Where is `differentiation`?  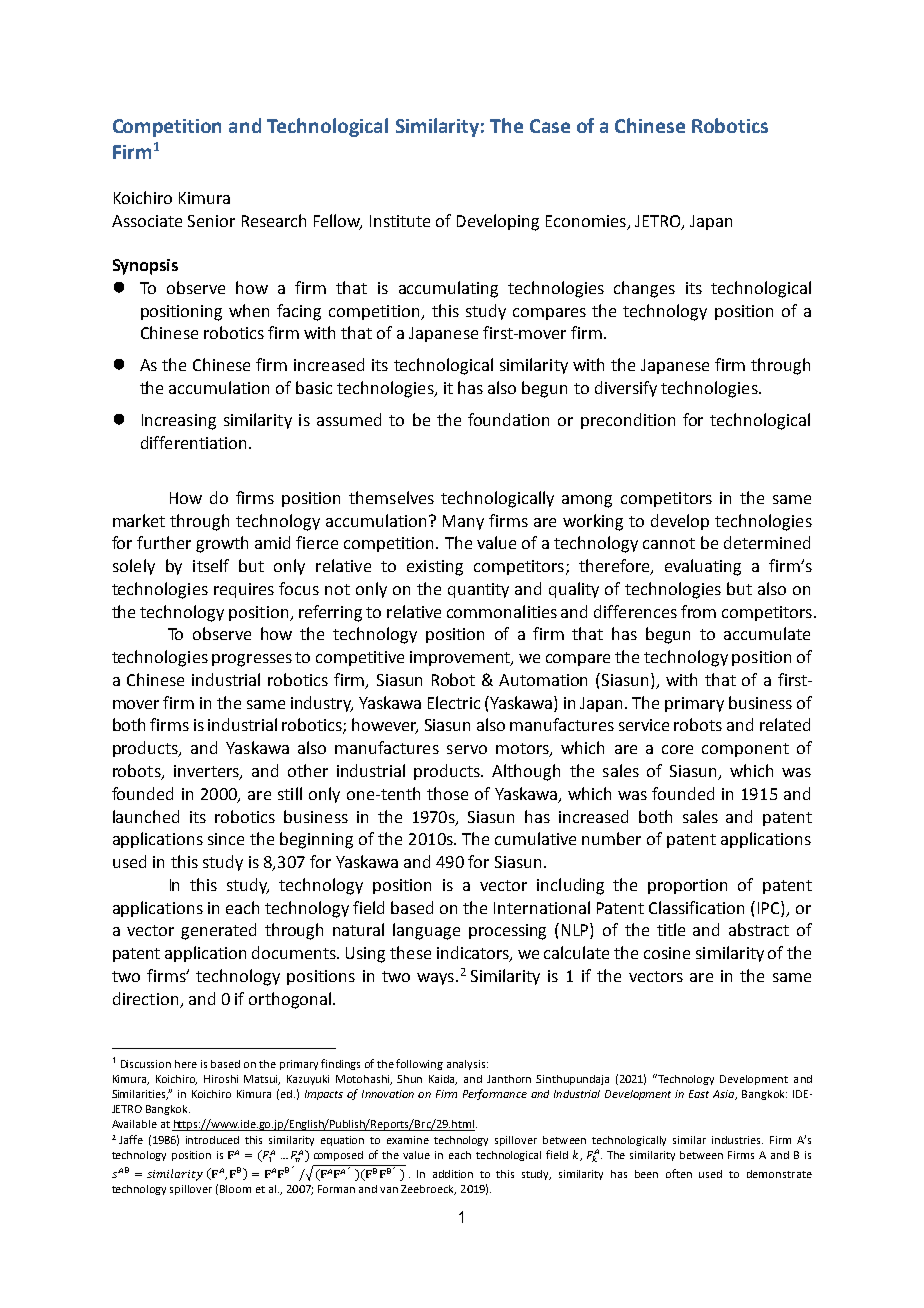 differentiation is located at coordinates (193, 442).
